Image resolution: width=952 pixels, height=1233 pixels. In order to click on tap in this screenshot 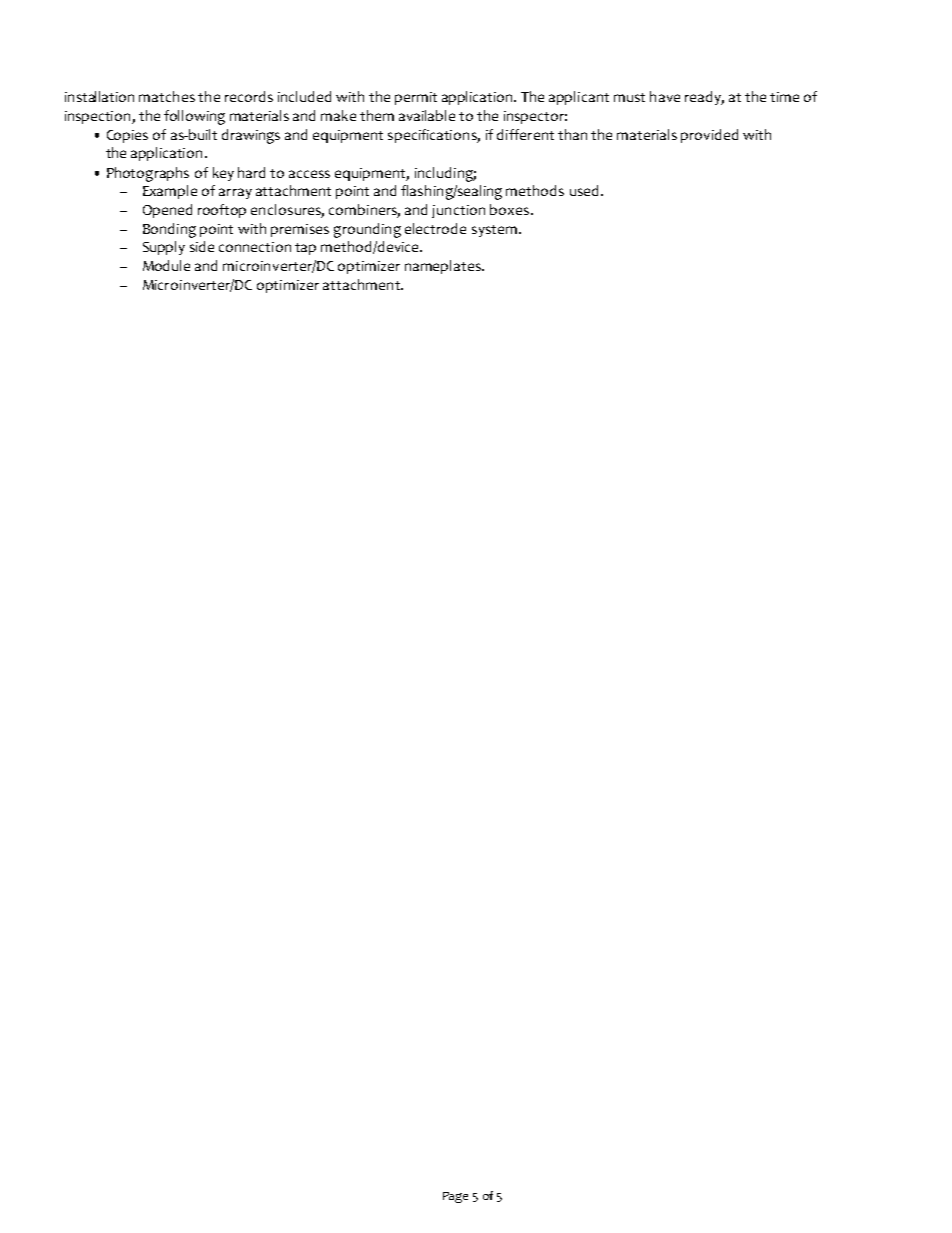, I will do `click(305, 249)`.
